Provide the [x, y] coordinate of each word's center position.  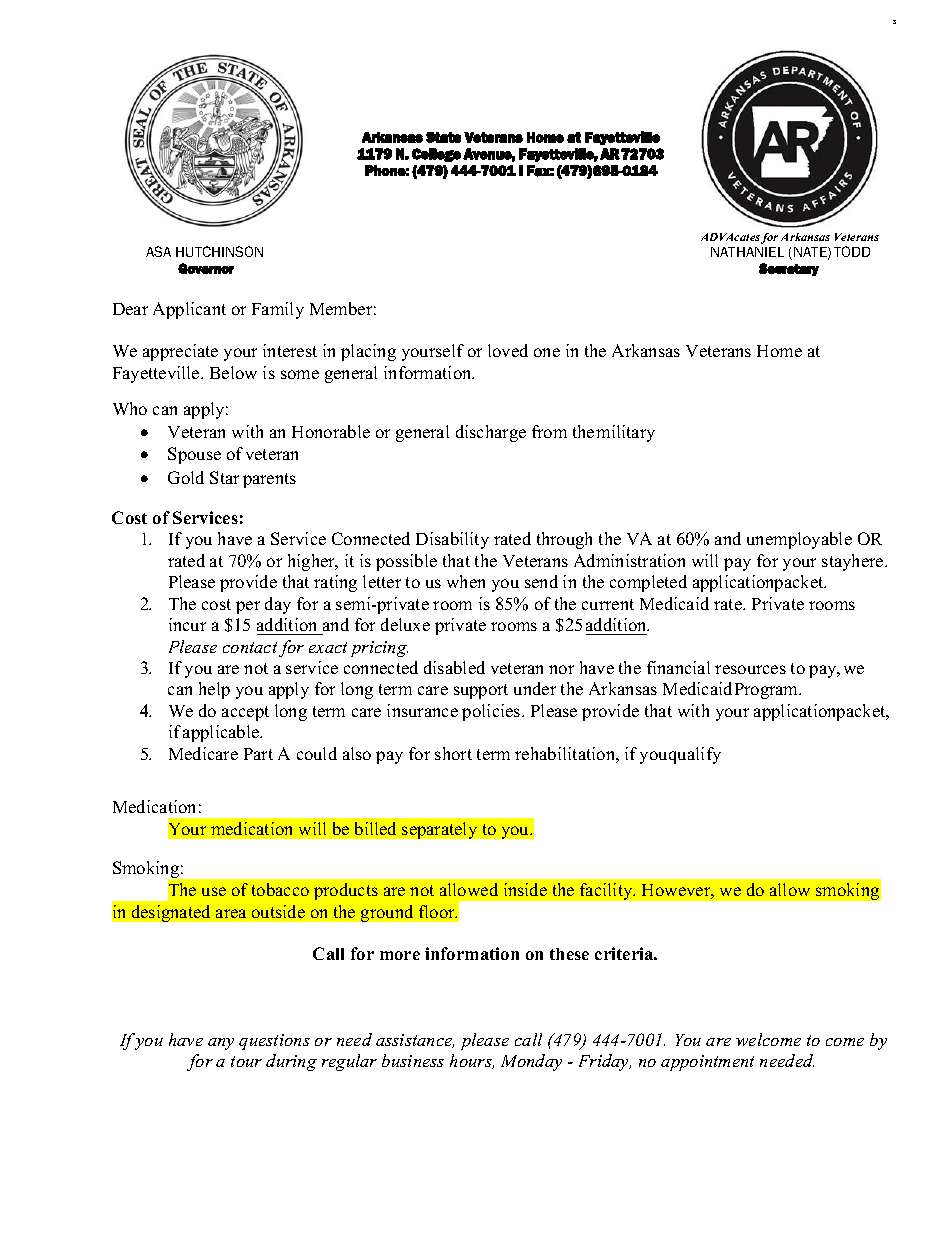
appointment [707, 1063]
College [436, 155]
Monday [531, 1062]
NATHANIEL [747, 252]
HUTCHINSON [219, 251]
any [221, 1044]
